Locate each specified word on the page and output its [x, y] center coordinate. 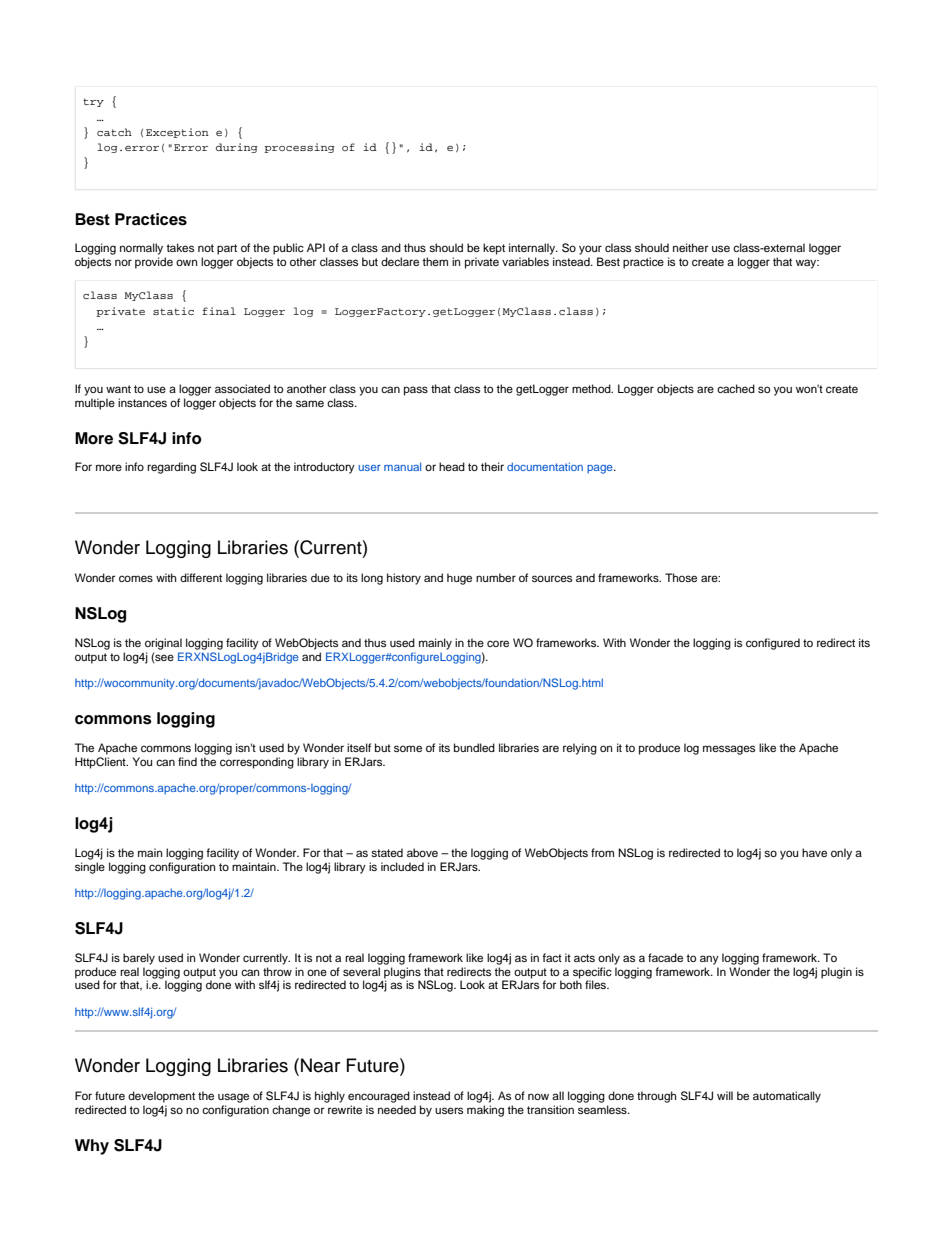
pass [416, 391]
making [485, 1111]
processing [299, 148]
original [163, 644]
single [90, 868]
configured [773, 644]
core [498, 643]
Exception [177, 133]
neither [690, 247]
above [422, 852]
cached [736, 388]
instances [142, 402]
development [161, 1097]
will [725, 1095]
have [814, 852]
